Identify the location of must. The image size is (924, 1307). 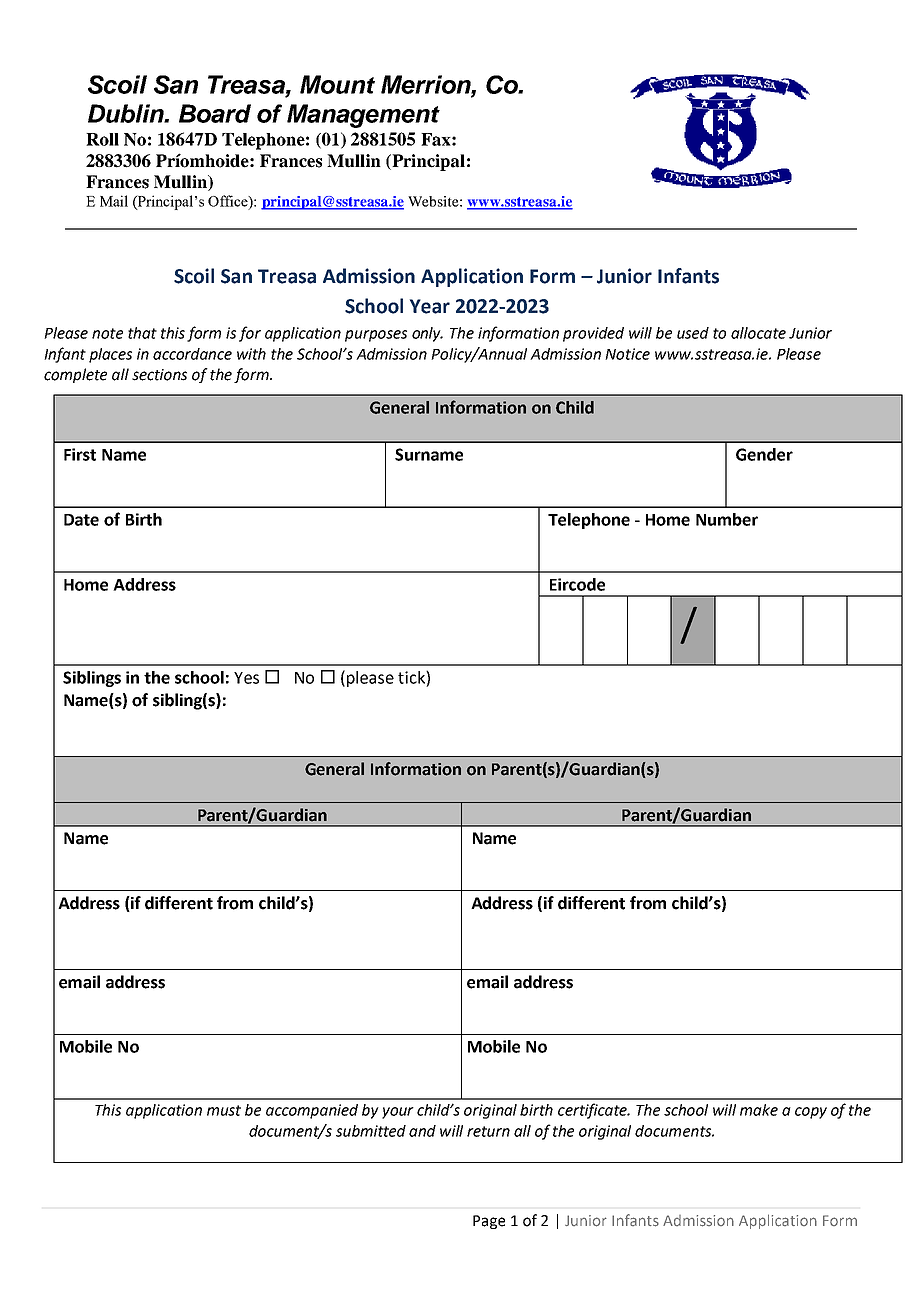
(224, 1110).
